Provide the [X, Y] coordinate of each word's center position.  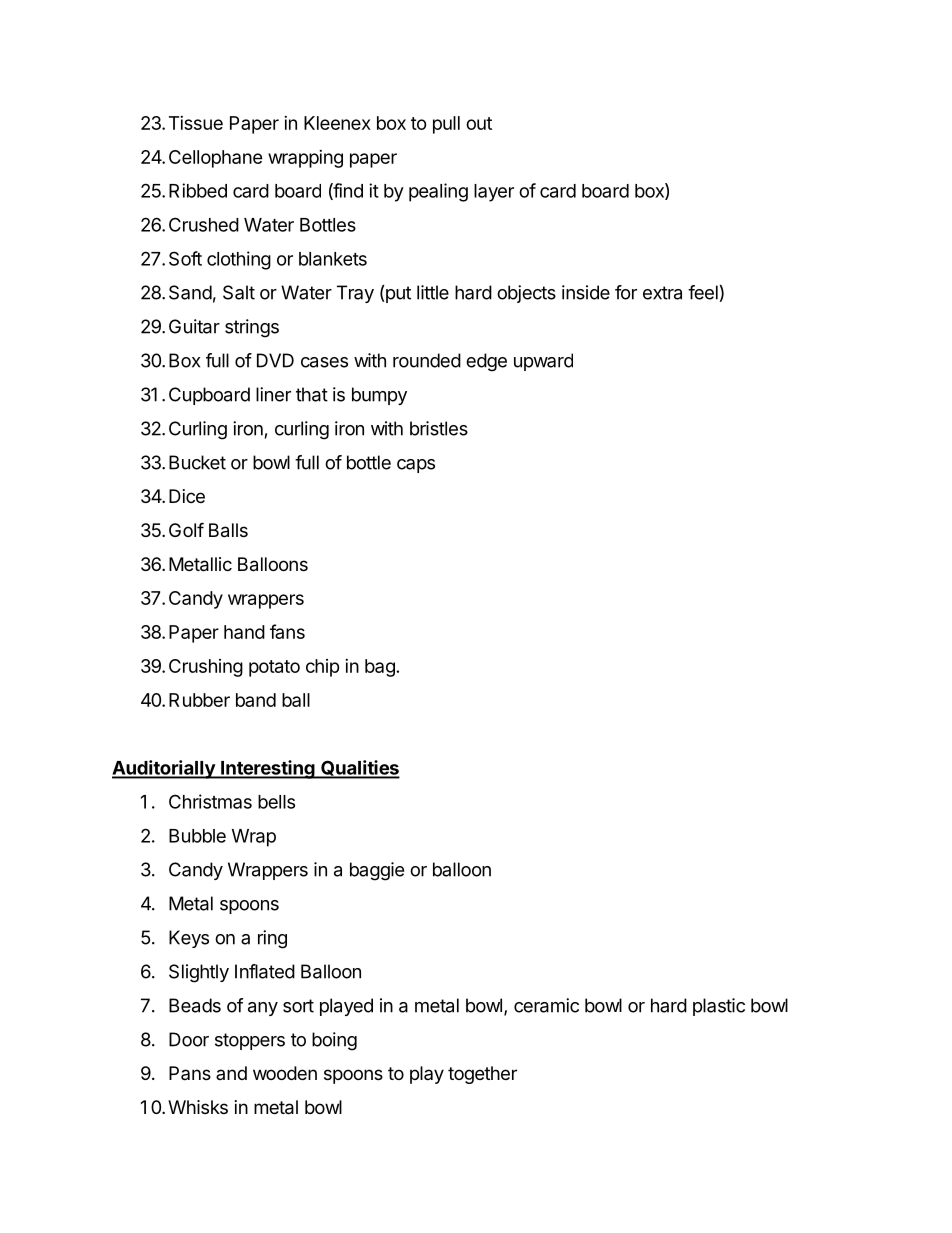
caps [416, 466]
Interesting [268, 769]
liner [273, 394]
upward [543, 362]
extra [662, 293]
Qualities [359, 769]
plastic [719, 1007]
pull [446, 125]
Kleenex [337, 123]
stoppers [250, 1041]
